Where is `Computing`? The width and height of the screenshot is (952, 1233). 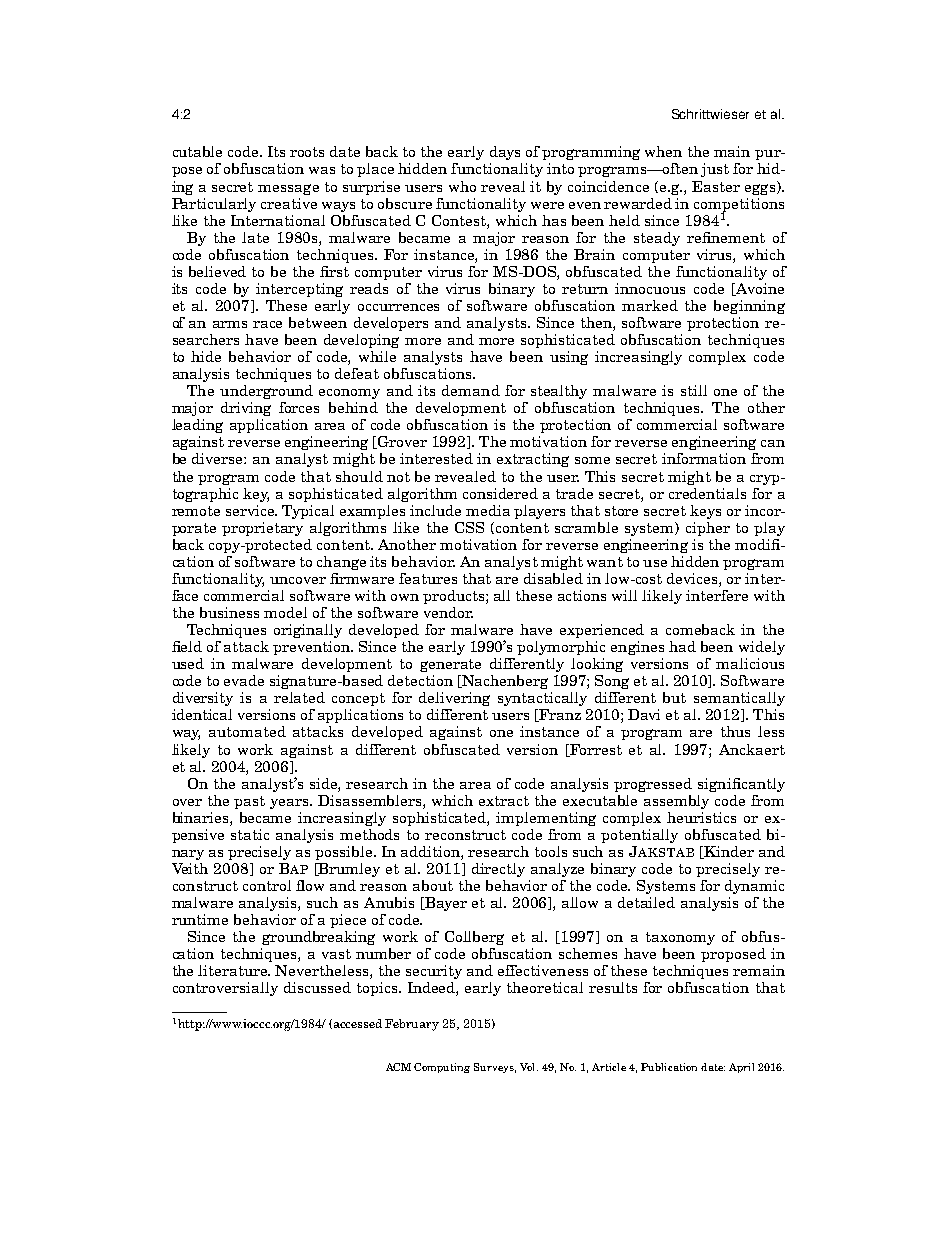
Computing is located at coordinates (442, 1068).
